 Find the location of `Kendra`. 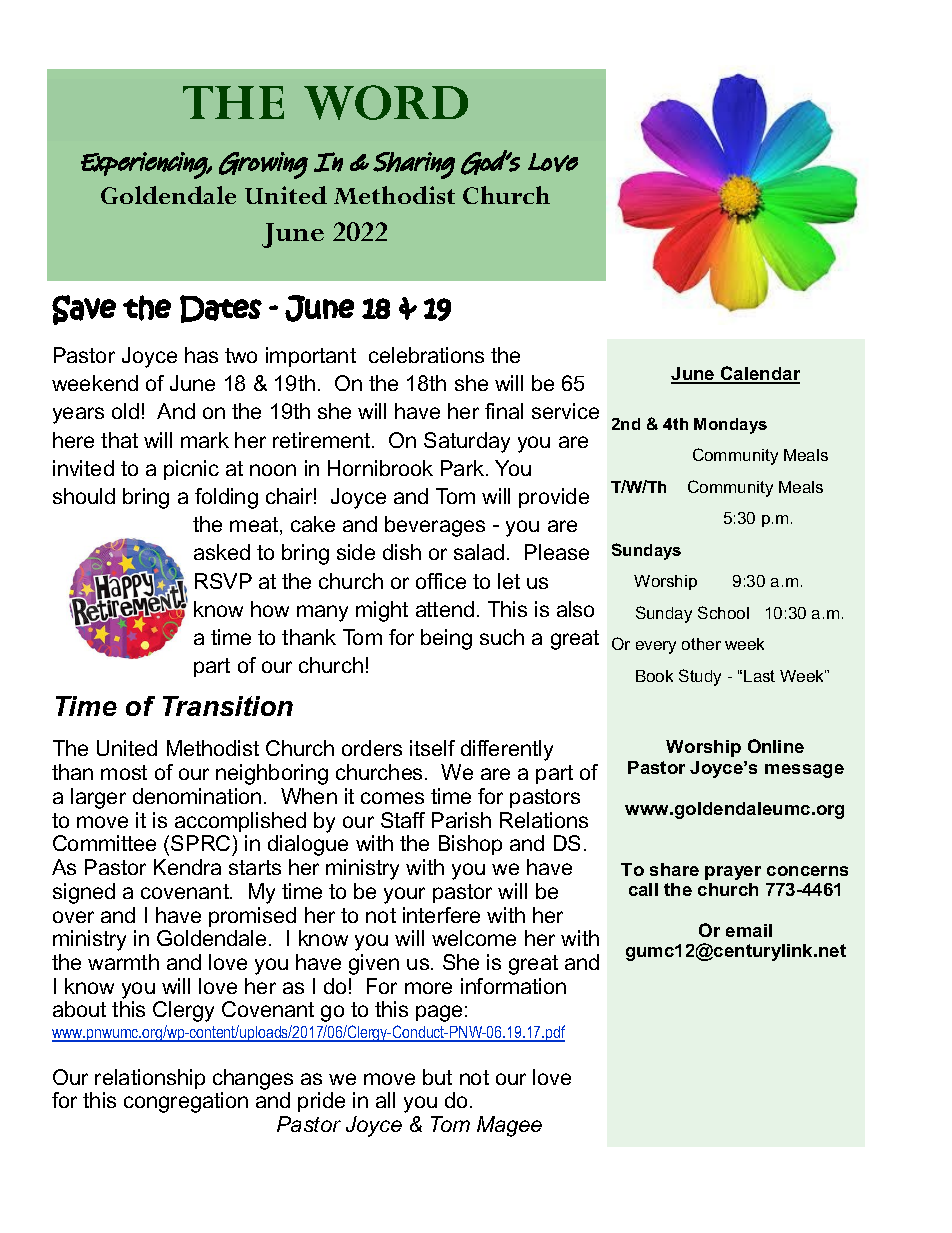

Kendra is located at coordinates (187, 867).
